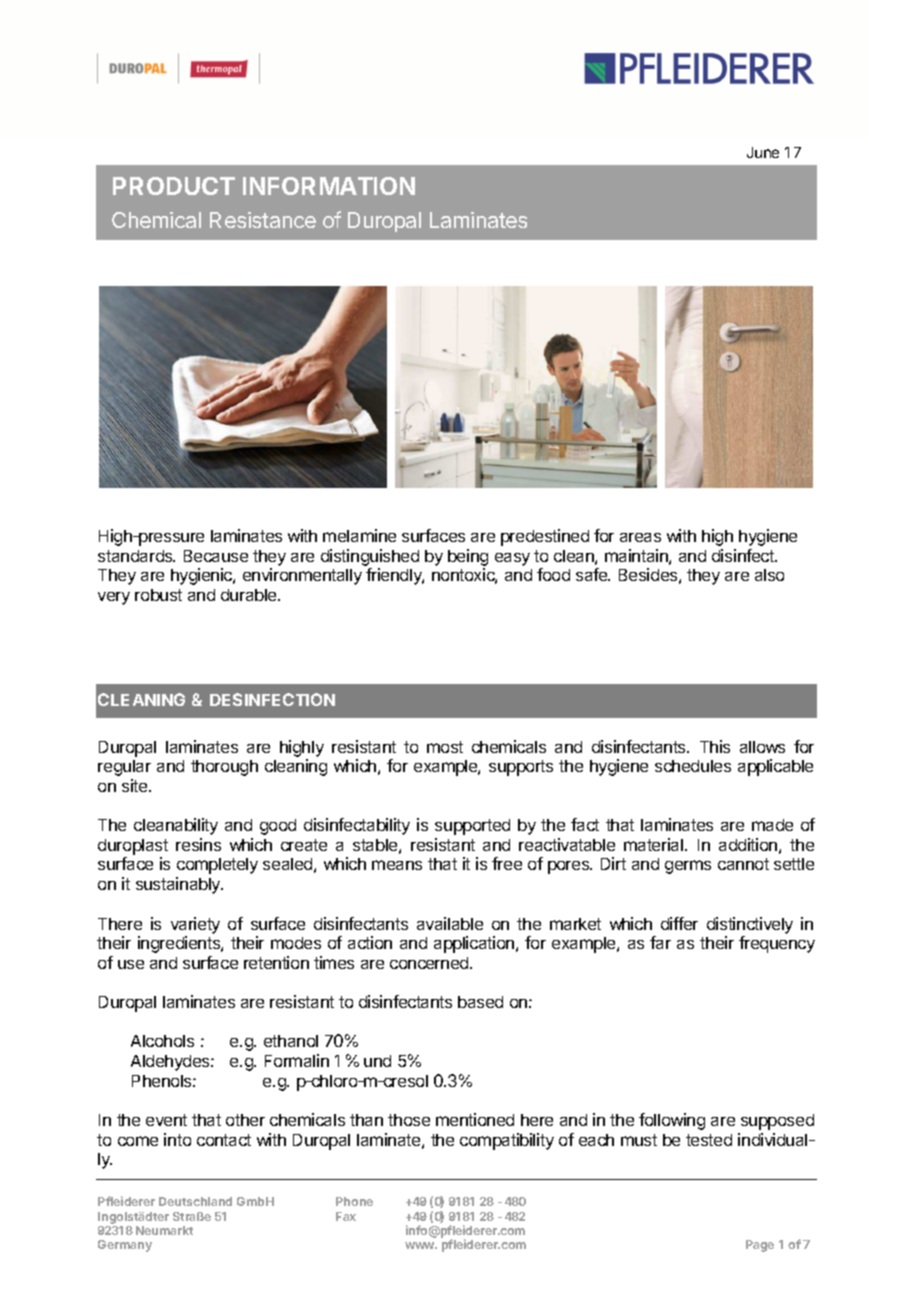 The width and height of the document is (924, 1308). I want to click on June, so click(763, 152).
